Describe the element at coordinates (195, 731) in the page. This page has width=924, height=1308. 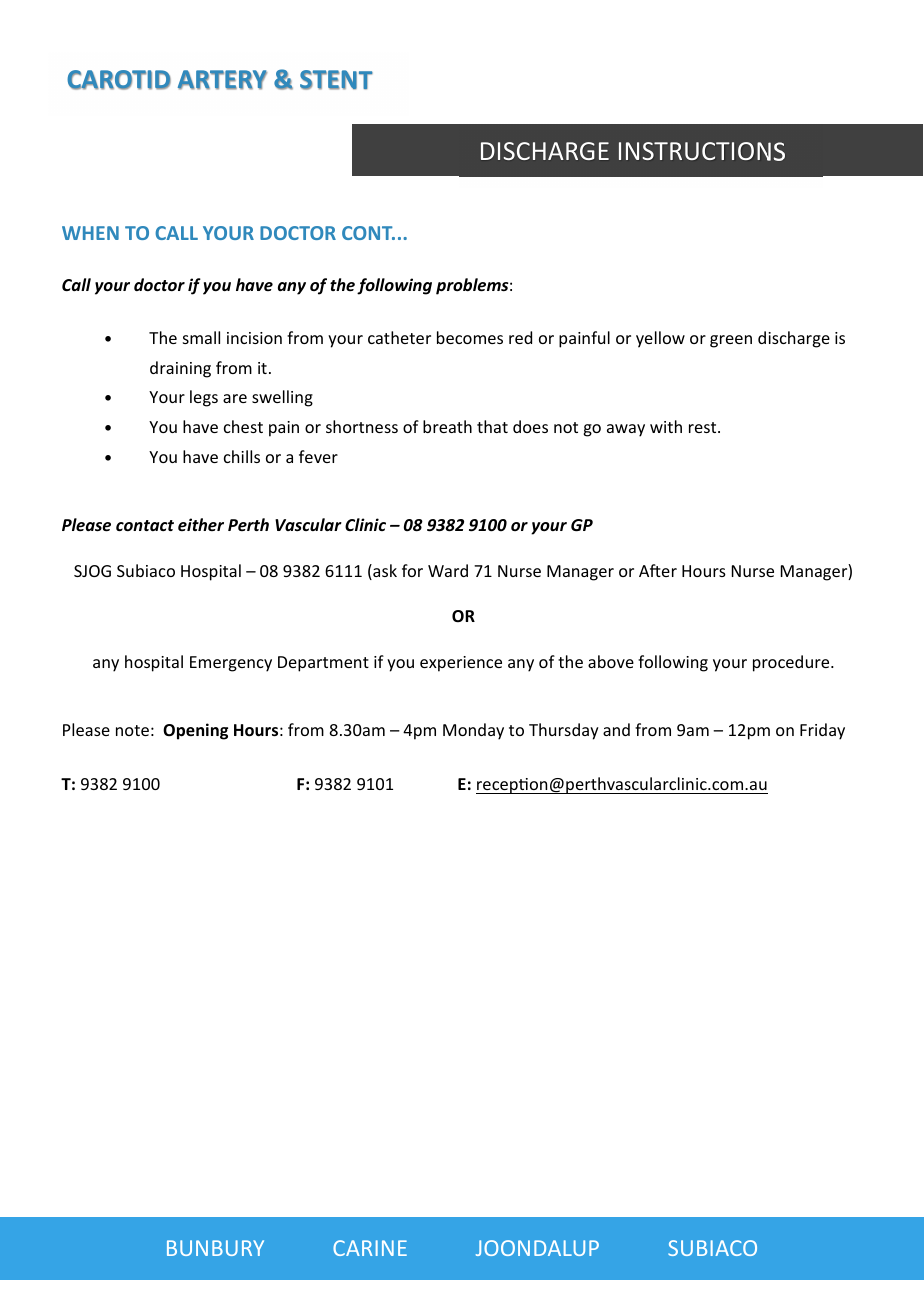
I see `Opening` at that location.
